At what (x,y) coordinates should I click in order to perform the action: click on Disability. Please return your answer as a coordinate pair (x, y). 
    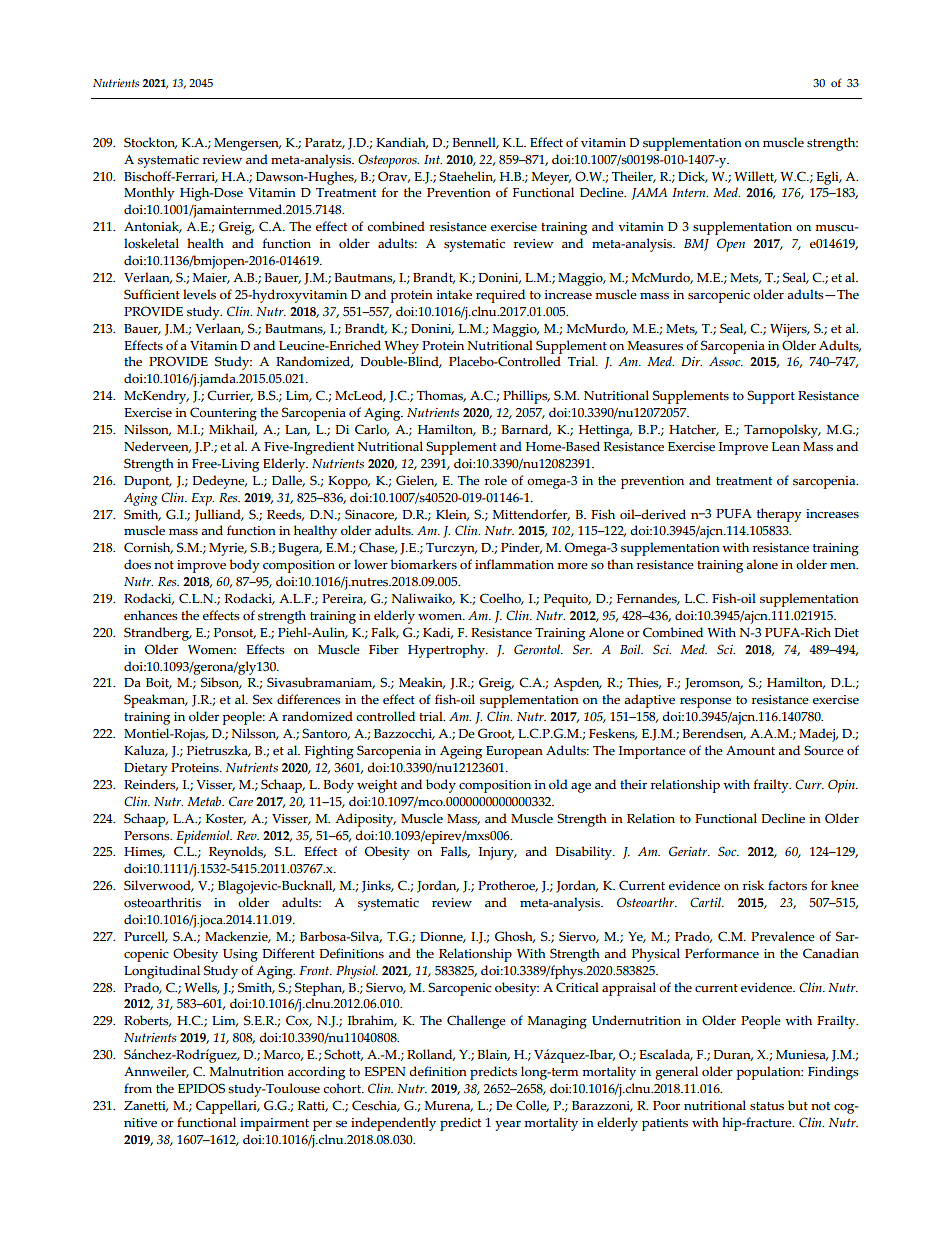
    Looking at the image, I should click on (584, 853).
